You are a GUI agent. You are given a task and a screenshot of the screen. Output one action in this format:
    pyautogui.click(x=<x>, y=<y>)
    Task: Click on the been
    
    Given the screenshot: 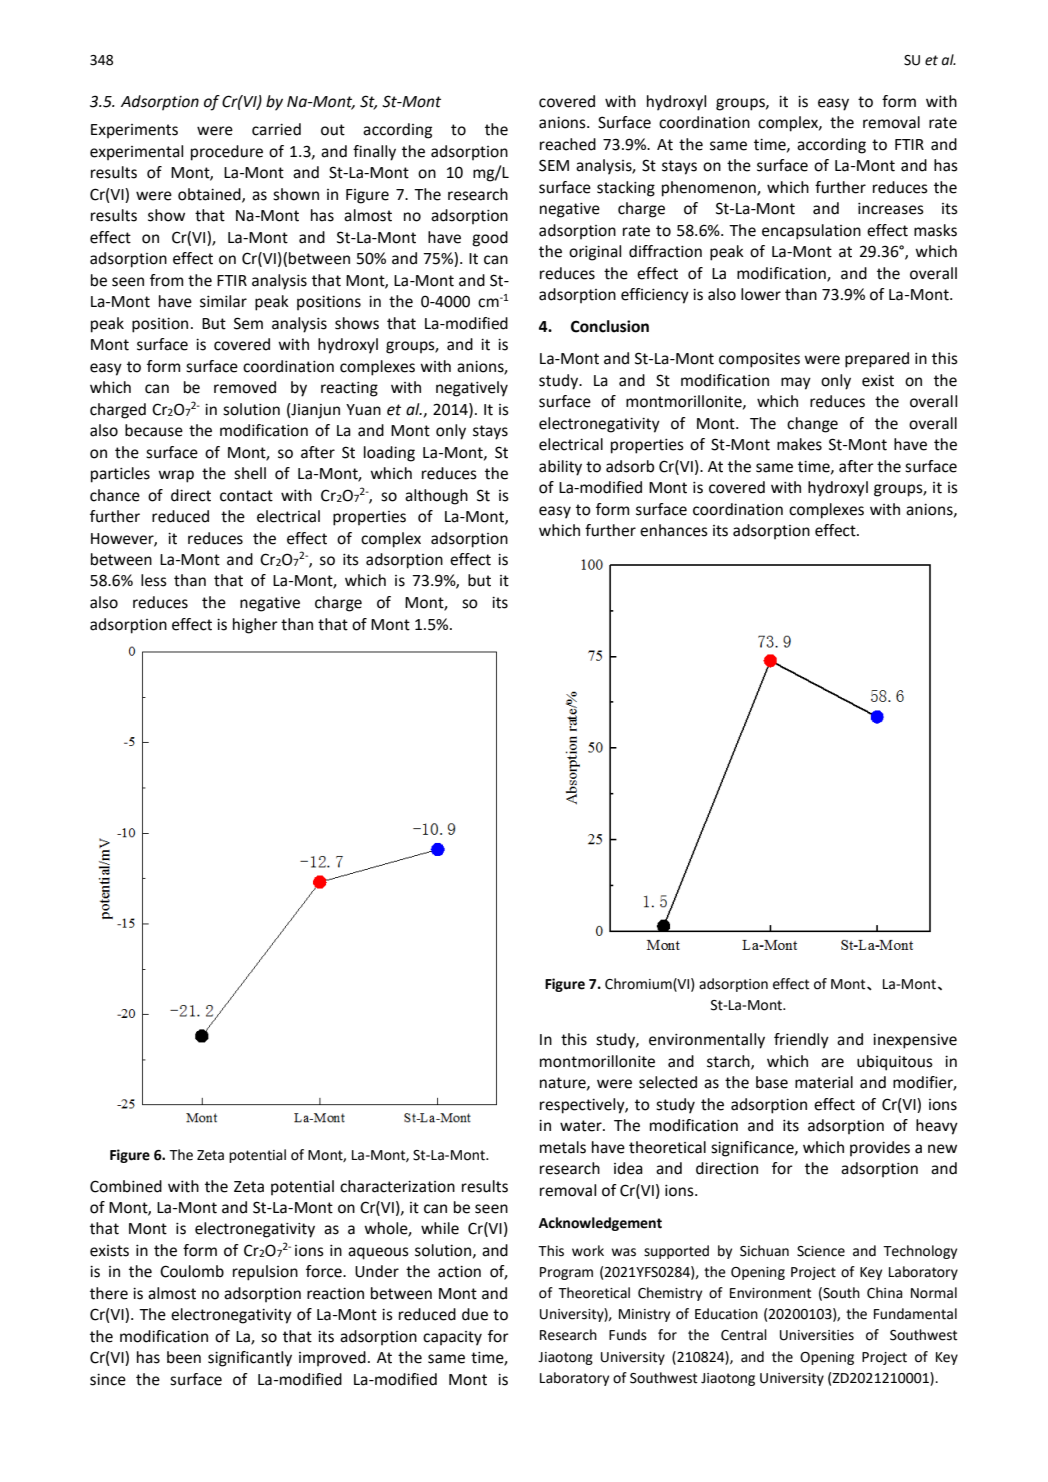 What is the action you would take?
    pyautogui.click(x=184, y=1357)
